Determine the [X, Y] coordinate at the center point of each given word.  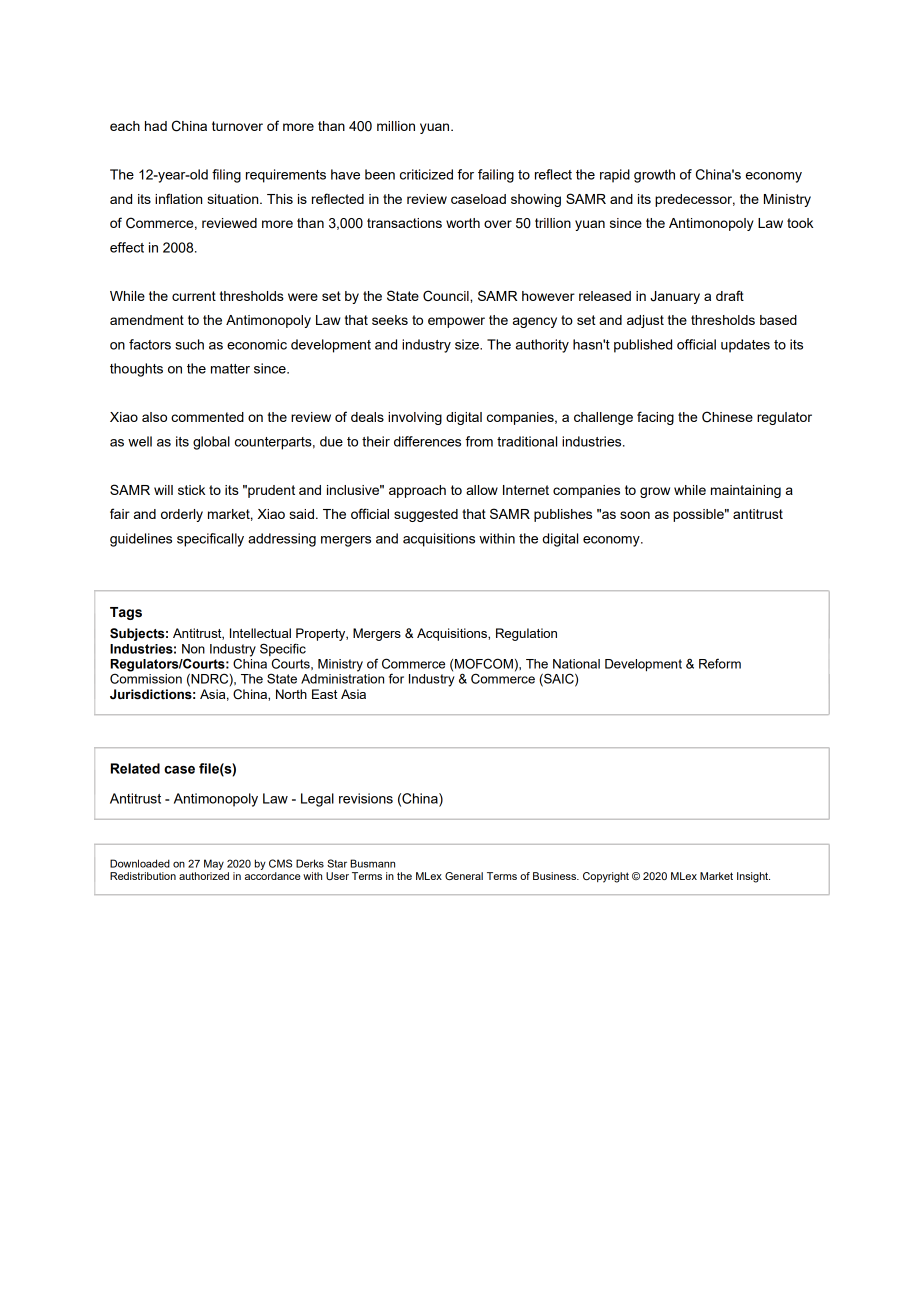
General [464, 876]
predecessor [695, 200]
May [214, 864]
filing [226, 176]
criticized [426, 174]
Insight [753, 877]
